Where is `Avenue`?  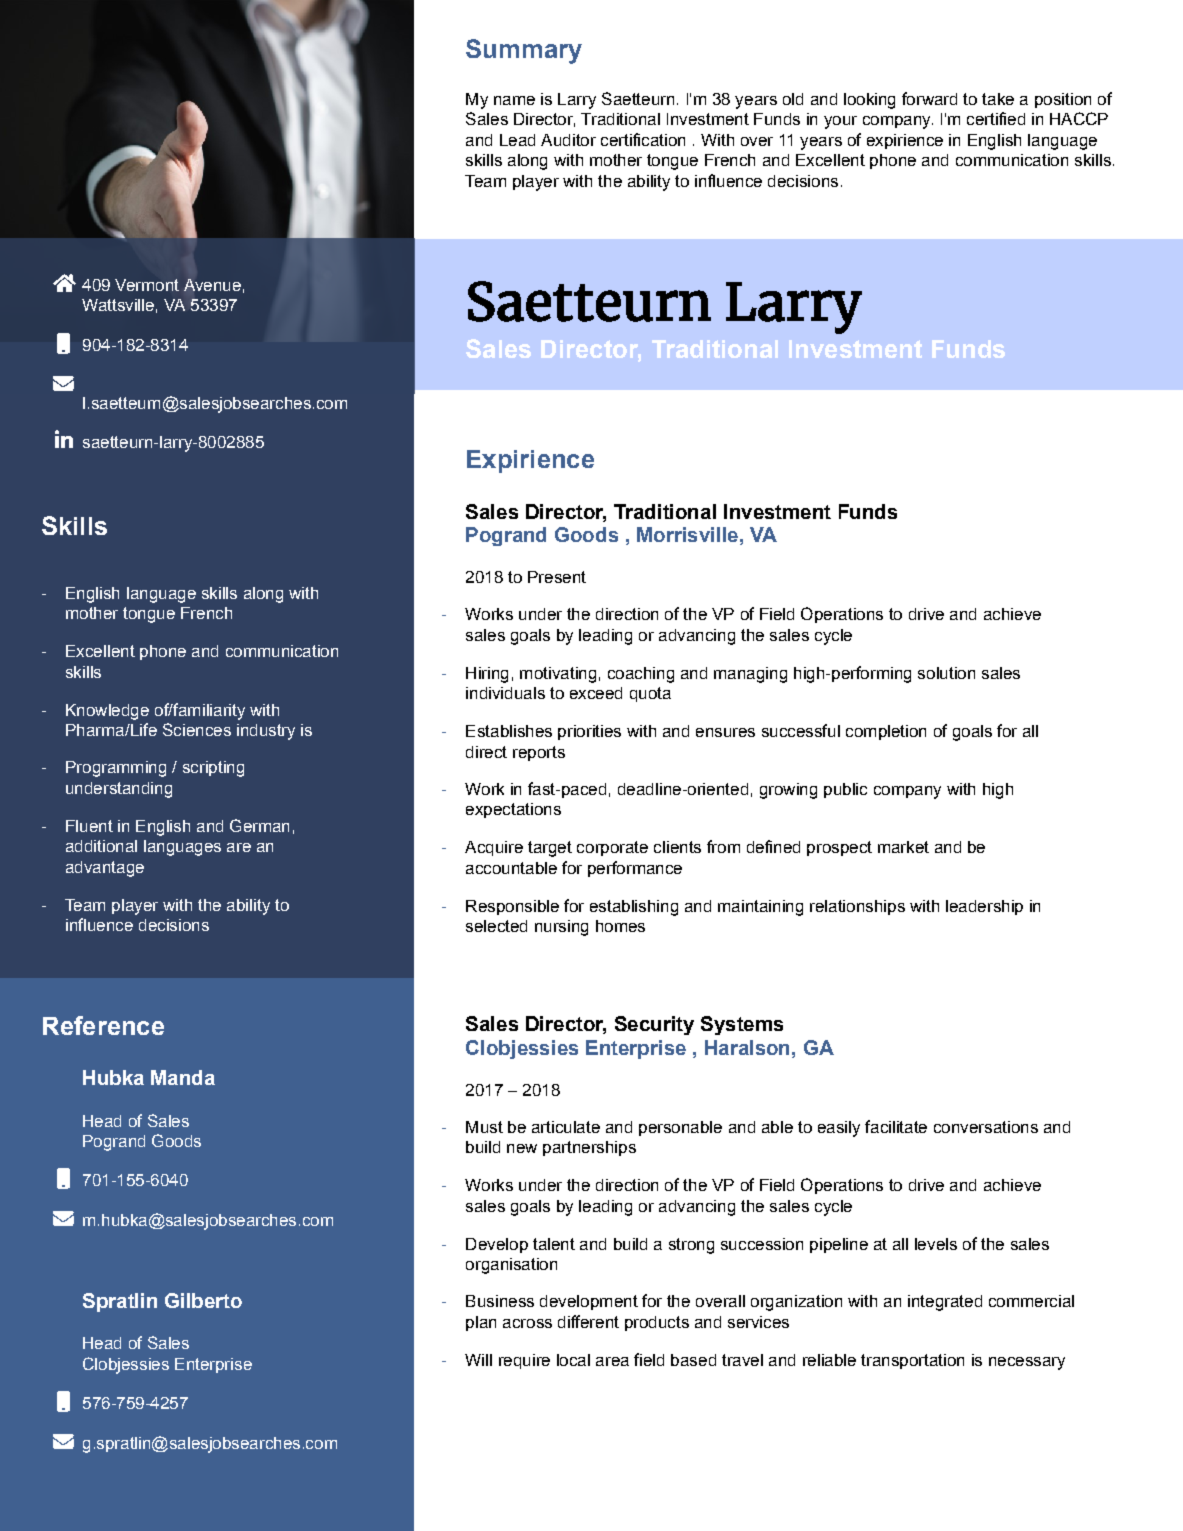
Avenue is located at coordinates (212, 285).
